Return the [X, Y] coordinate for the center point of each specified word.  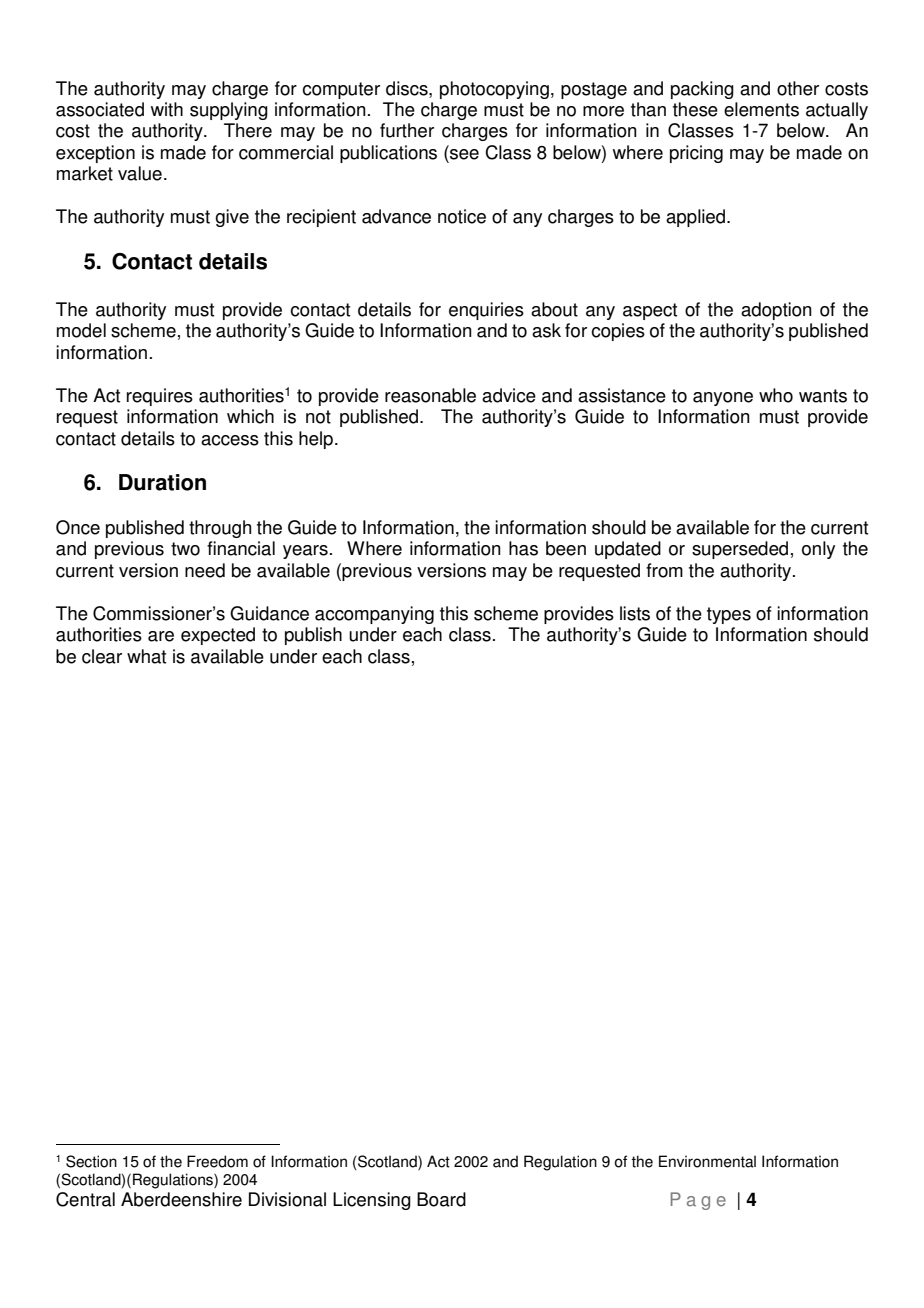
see [463, 153]
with [167, 109]
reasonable [430, 395]
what [146, 656]
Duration [162, 482]
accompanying [374, 615]
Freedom [217, 1161]
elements [761, 109]
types [729, 615]
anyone [723, 399]
